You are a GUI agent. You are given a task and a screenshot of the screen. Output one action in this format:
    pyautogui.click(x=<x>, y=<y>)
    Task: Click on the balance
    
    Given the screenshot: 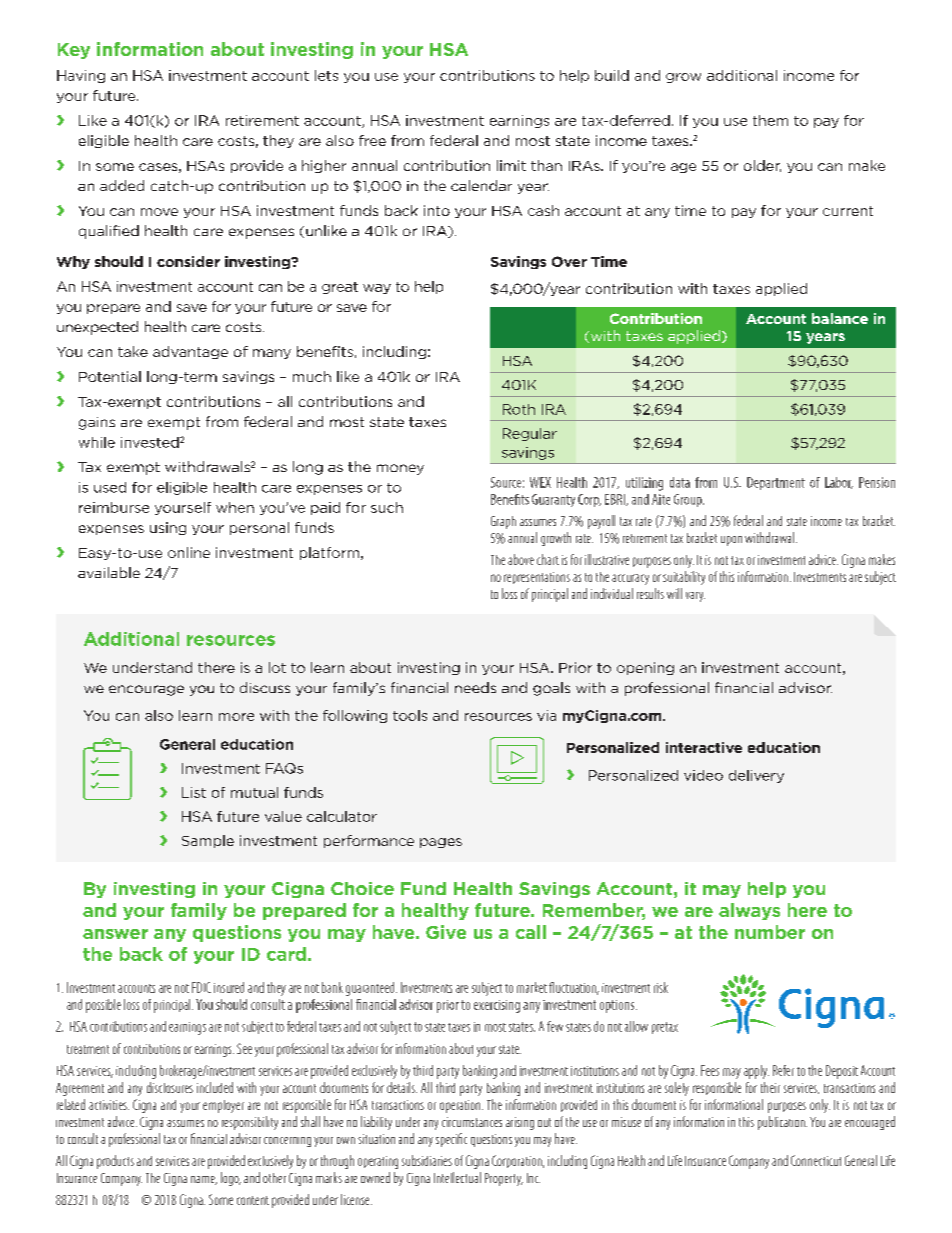 What is the action you would take?
    pyautogui.click(x=840, y=318)
